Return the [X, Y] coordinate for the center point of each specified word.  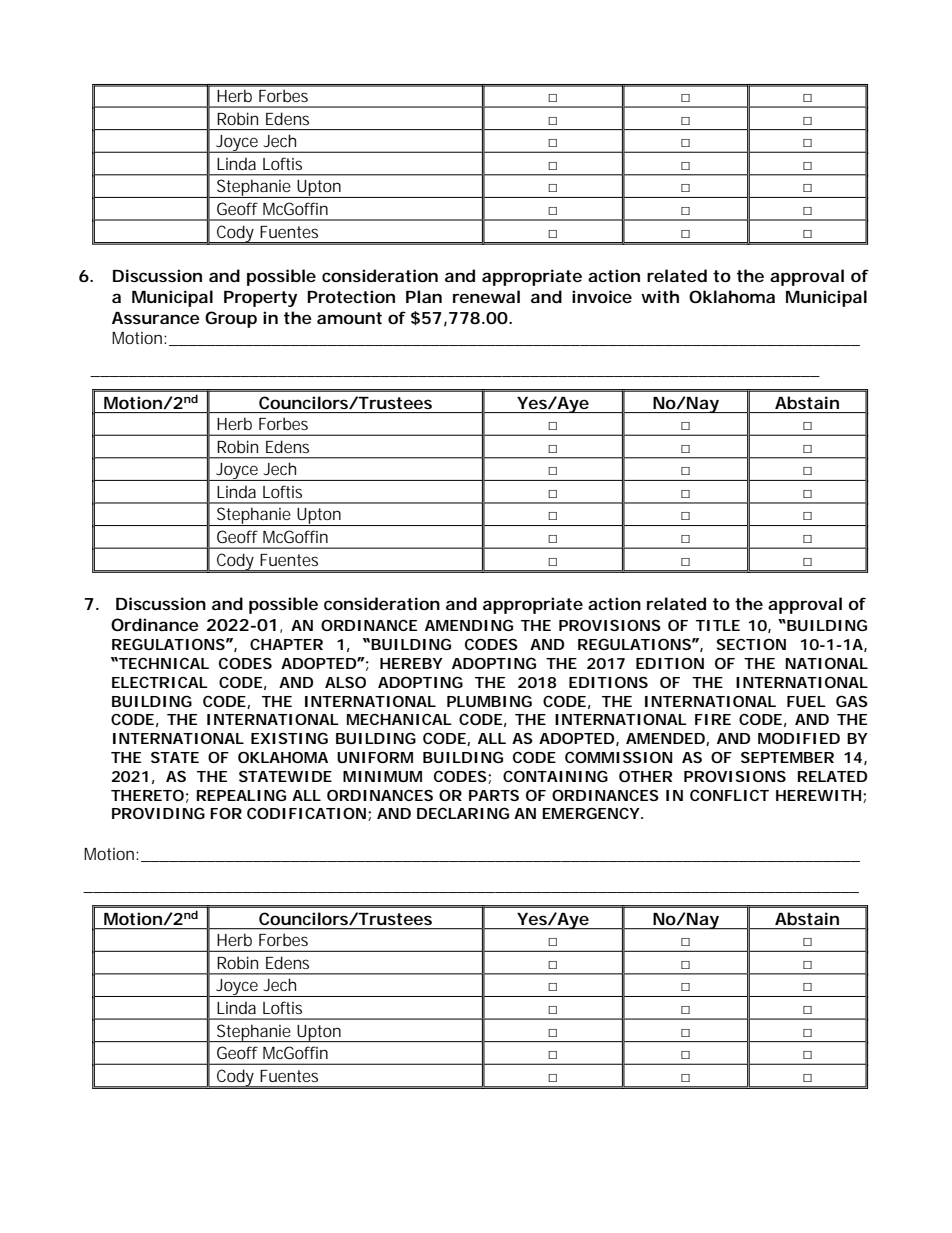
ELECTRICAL [160, 682]
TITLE [718, 625]
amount [349, 318]
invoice [602, 296]
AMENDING [469, 625]
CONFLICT [729, 795]
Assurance [156, 318]
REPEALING [241, 795]
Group [231, 319]
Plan [424, 296]
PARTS [494, 795]
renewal [486, 296]
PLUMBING [489, 701]
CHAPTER [286, 644]
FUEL [806, 701]
